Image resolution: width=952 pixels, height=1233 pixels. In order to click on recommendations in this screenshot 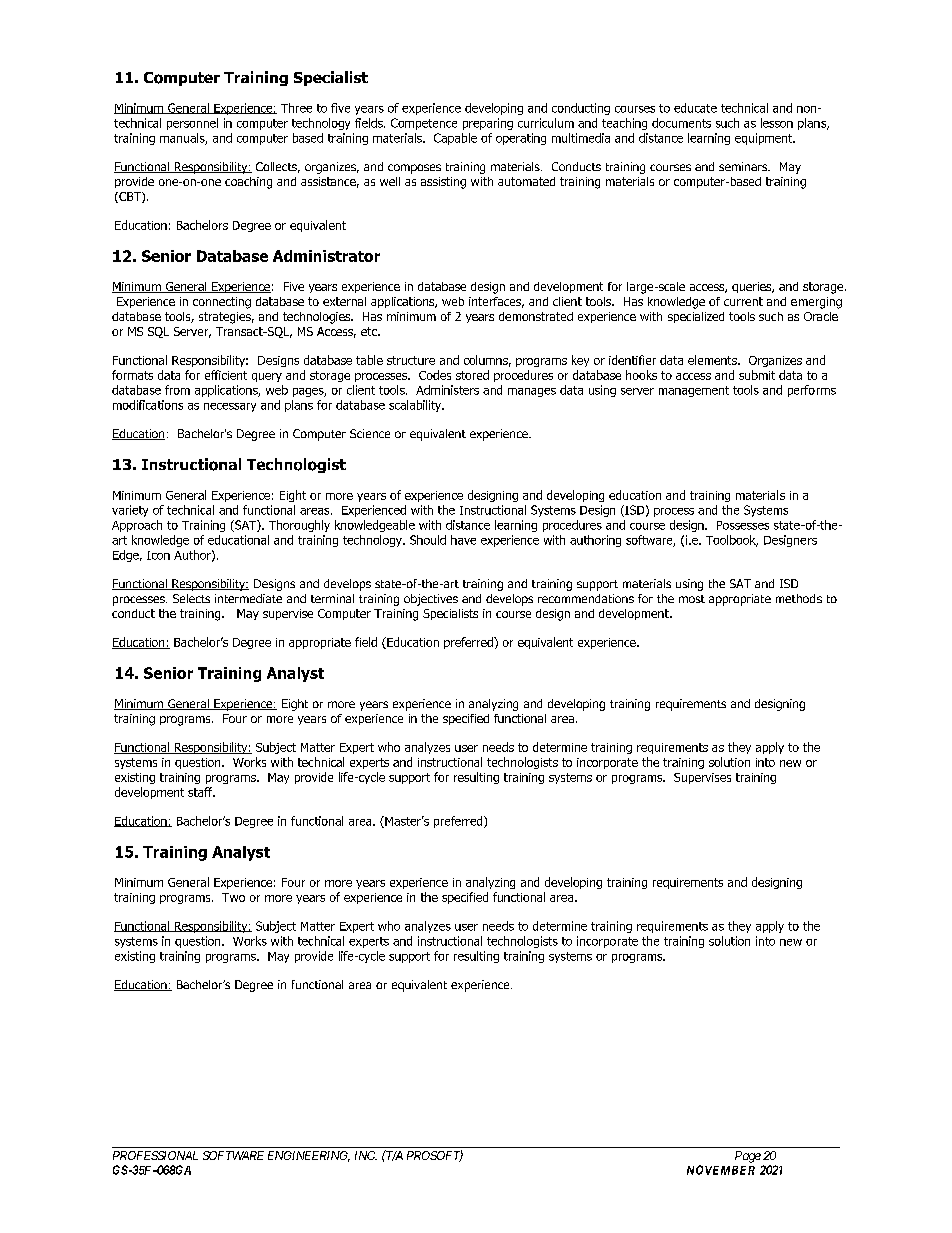, I will do `click(586, 598)`.
